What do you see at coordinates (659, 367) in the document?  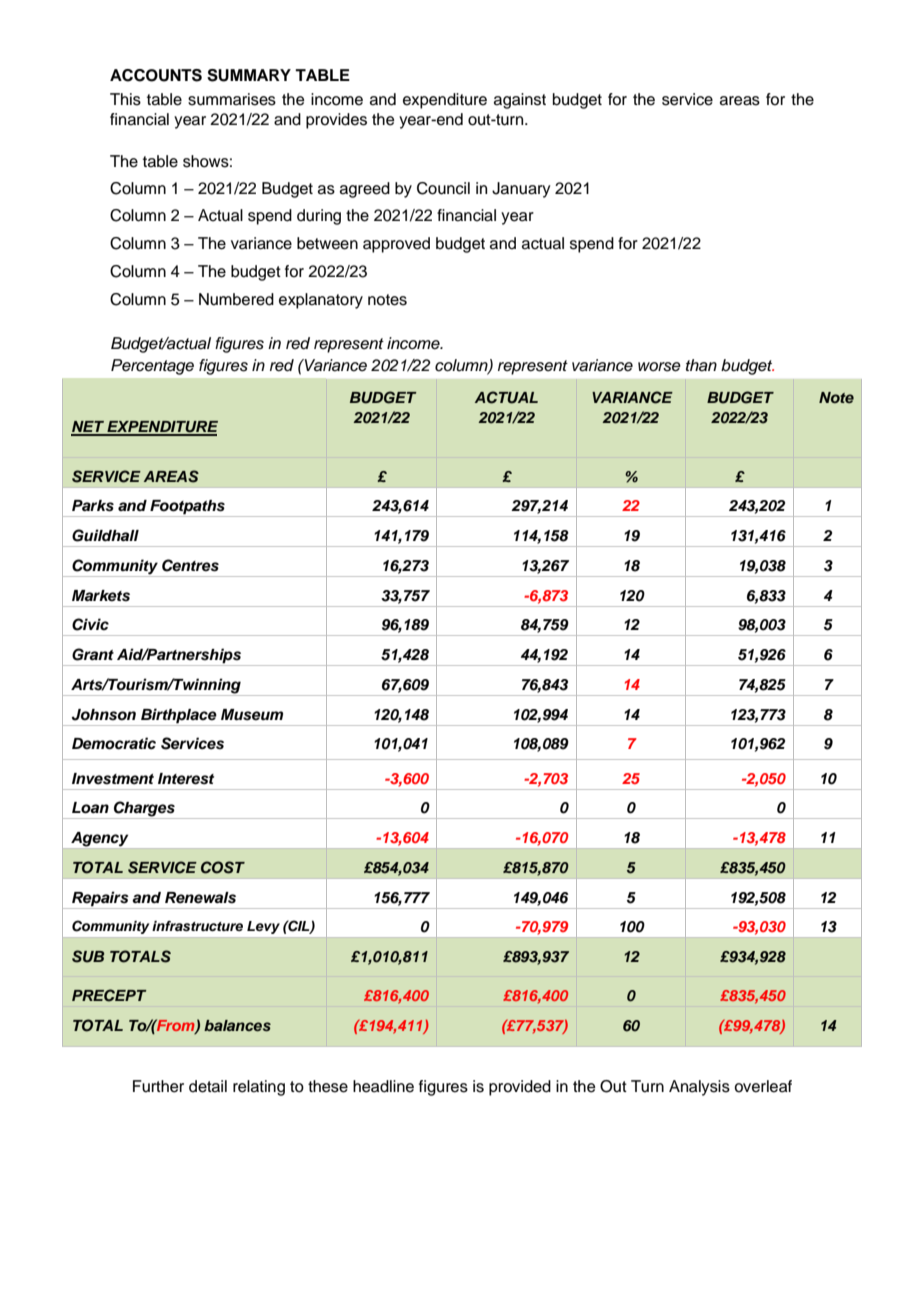 I see `worse` at bounding box center [659, 367].
